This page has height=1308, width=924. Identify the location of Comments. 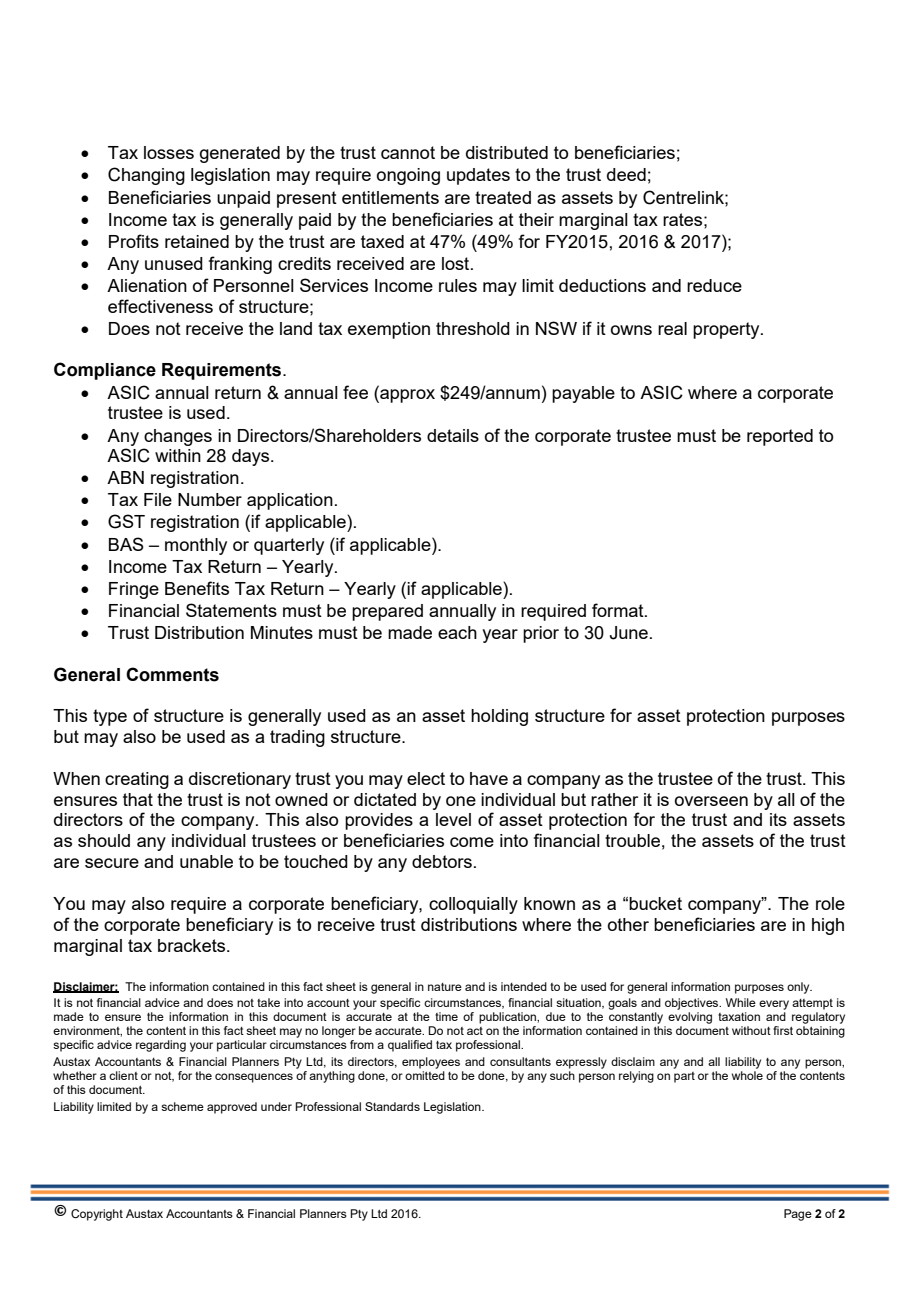
(172, 674).
